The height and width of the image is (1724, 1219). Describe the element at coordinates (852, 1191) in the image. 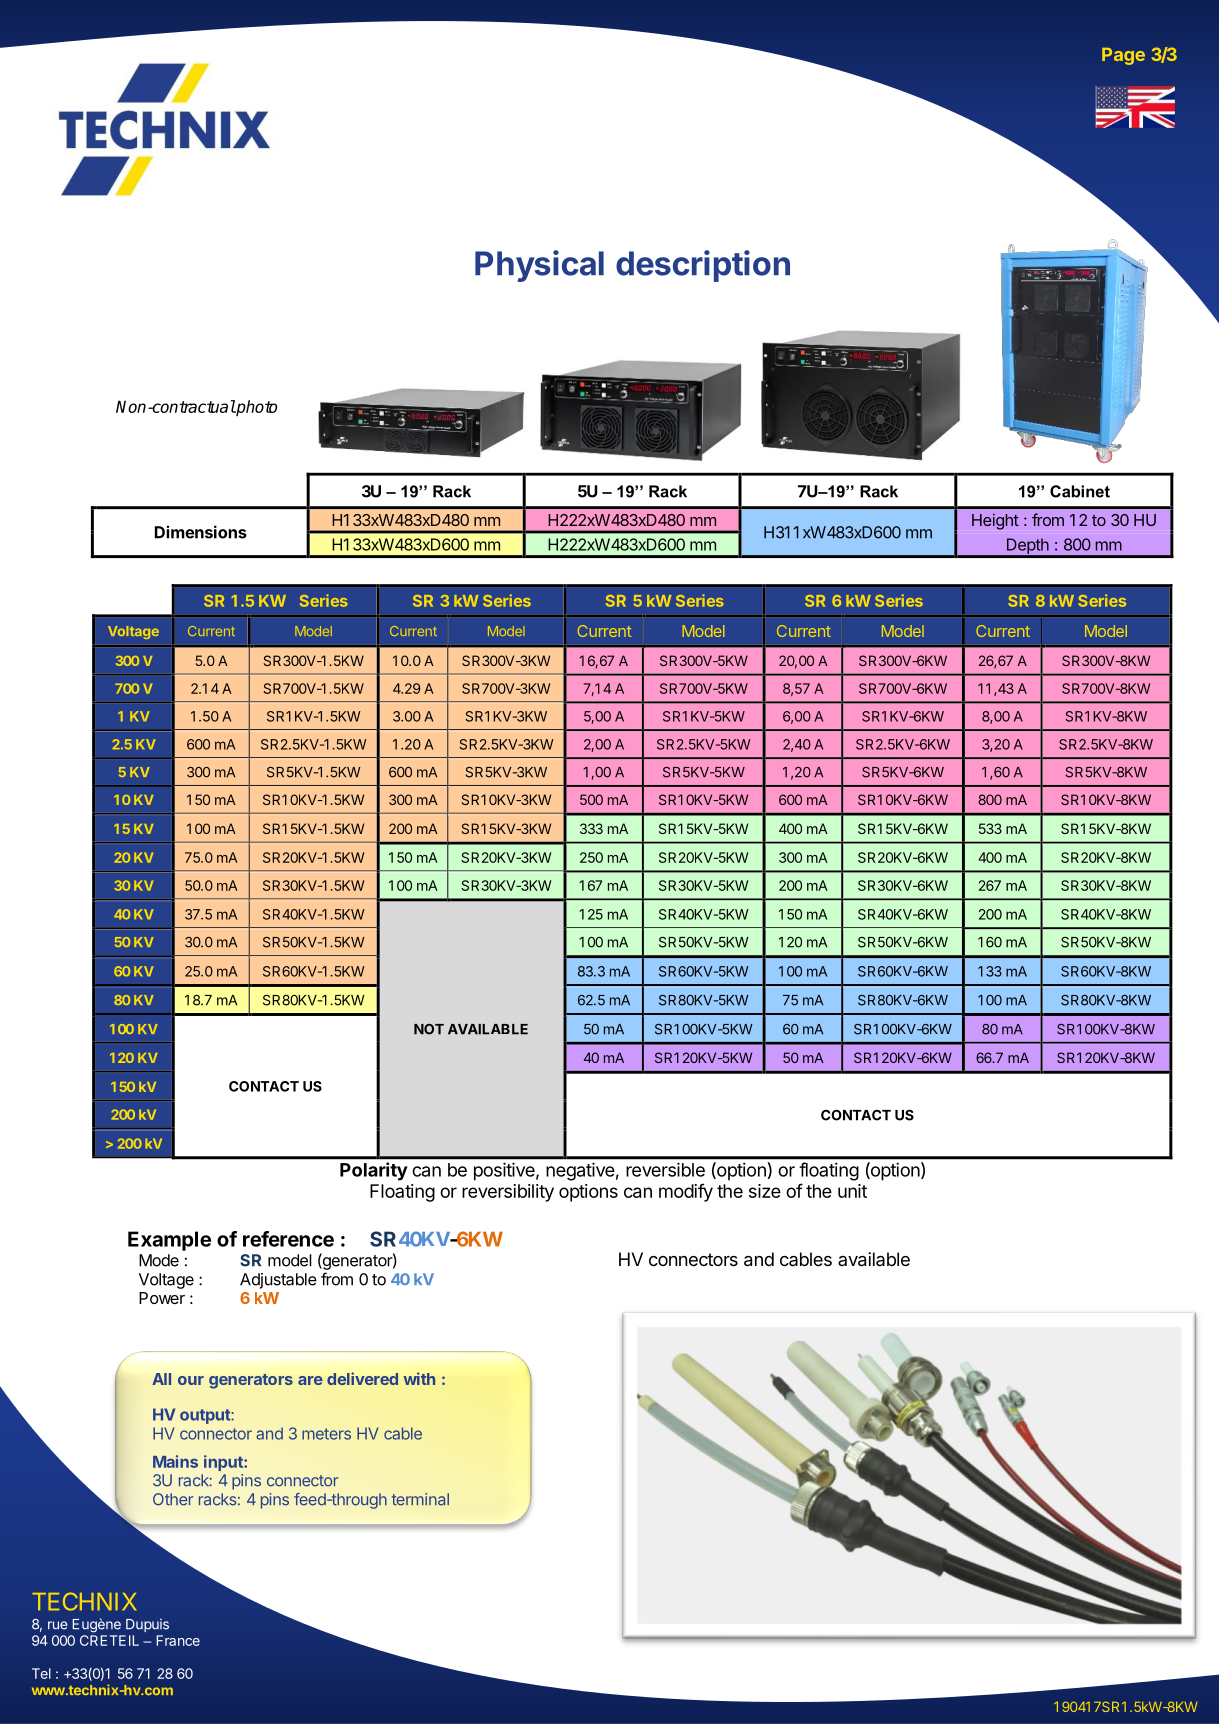

I see `unit` at that location.
